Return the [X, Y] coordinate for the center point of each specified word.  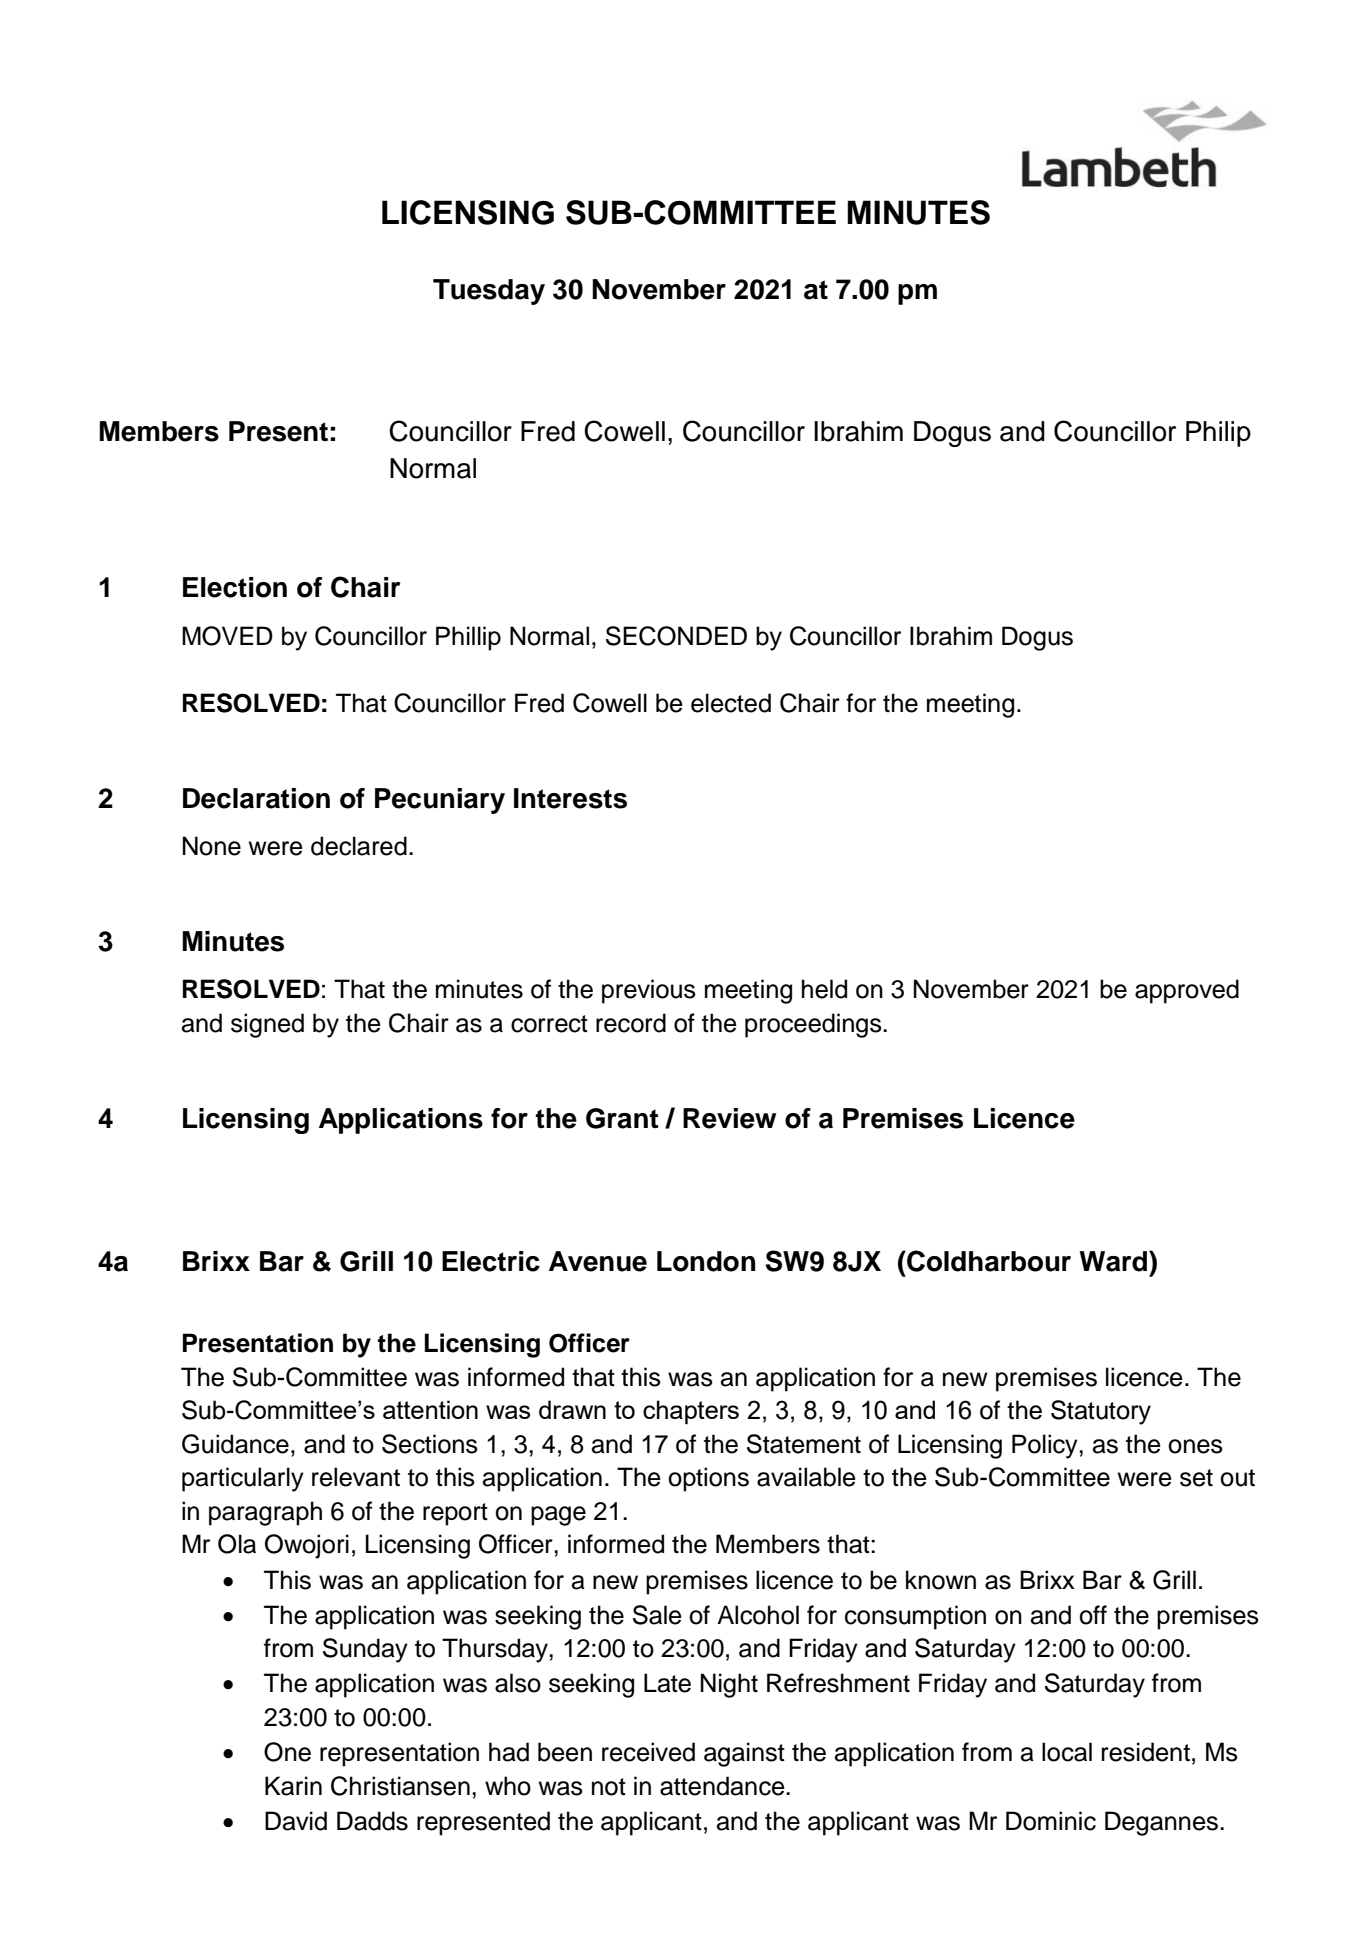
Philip [1218, 434]
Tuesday [489, 292]
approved [1187, 991]
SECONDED [676, 636]
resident [1146, 1752]
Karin [293, 1786]
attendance [723, 1786]
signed [267, 1025]
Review [729, 1118]
